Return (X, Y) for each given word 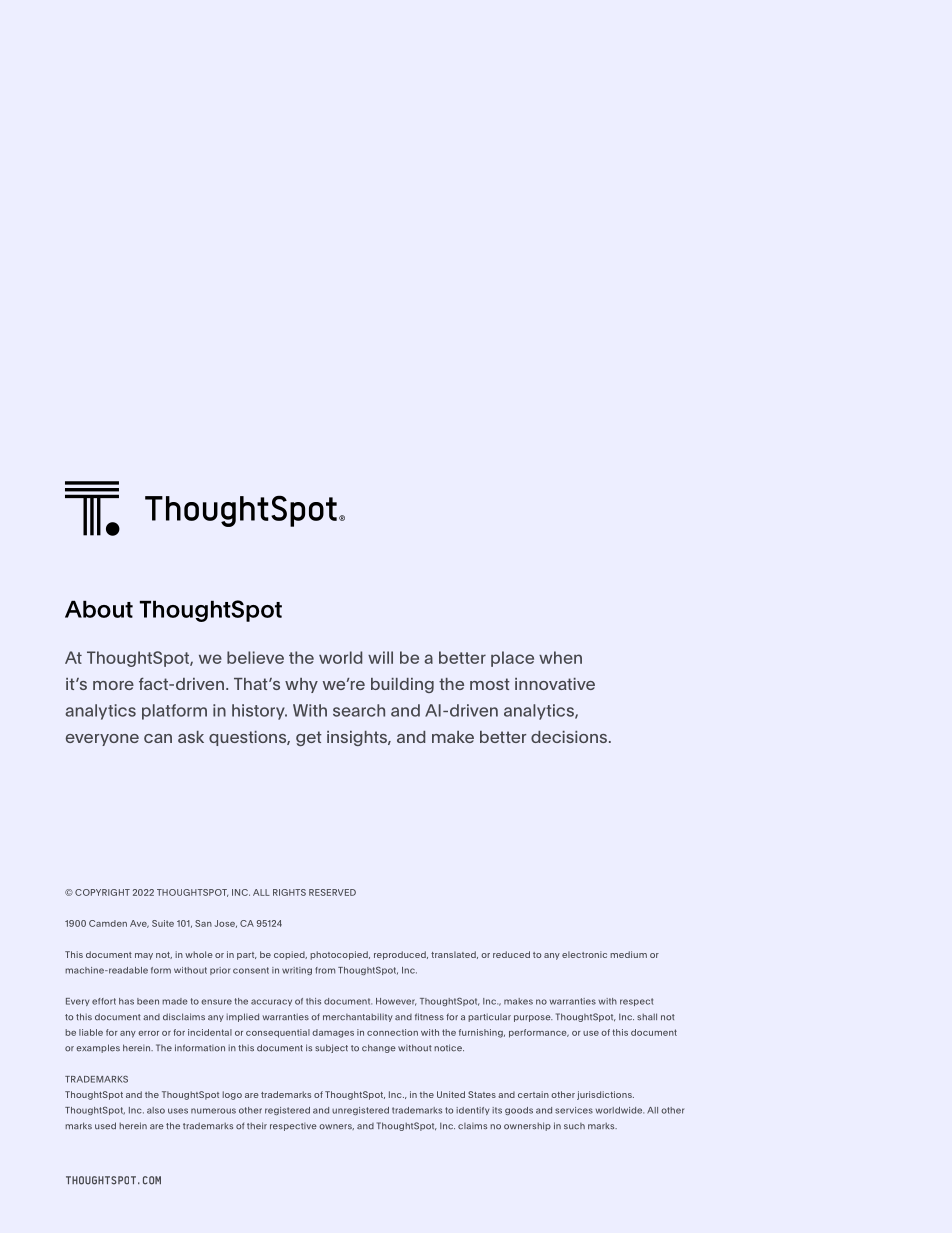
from (325, 970)
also (156, 1110)
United (451, 1094)
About (99, 609)
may (144, 956)
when (560, 657)
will (380, 657)
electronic (584, 954)
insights (358, 738)
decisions (569, 737)
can (158, 738)
